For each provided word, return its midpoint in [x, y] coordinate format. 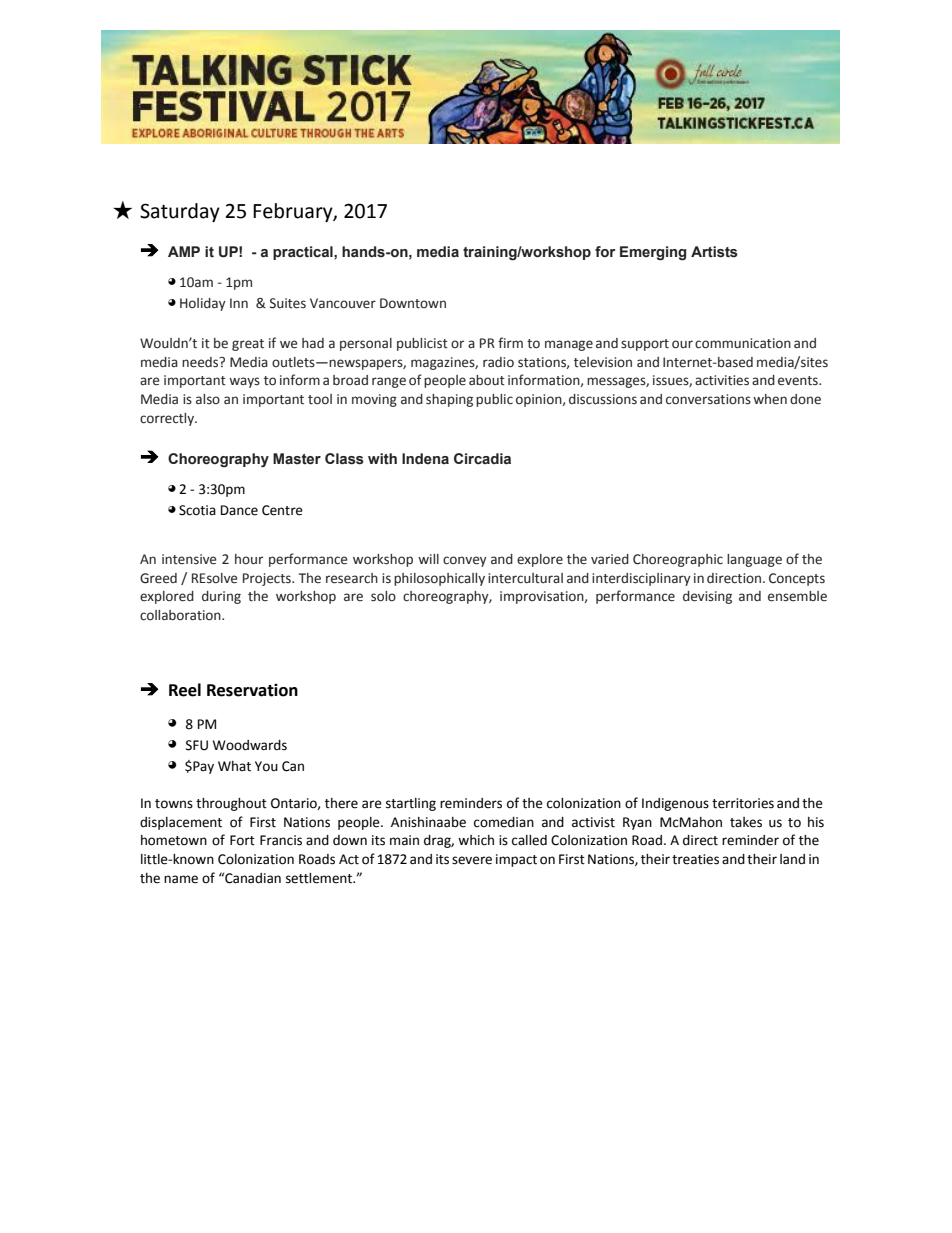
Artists [714, 252]
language [754, 560]
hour [249, 559]
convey [465, 561]
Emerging [653, 253]
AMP [184, 251]
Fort [242, 840]
